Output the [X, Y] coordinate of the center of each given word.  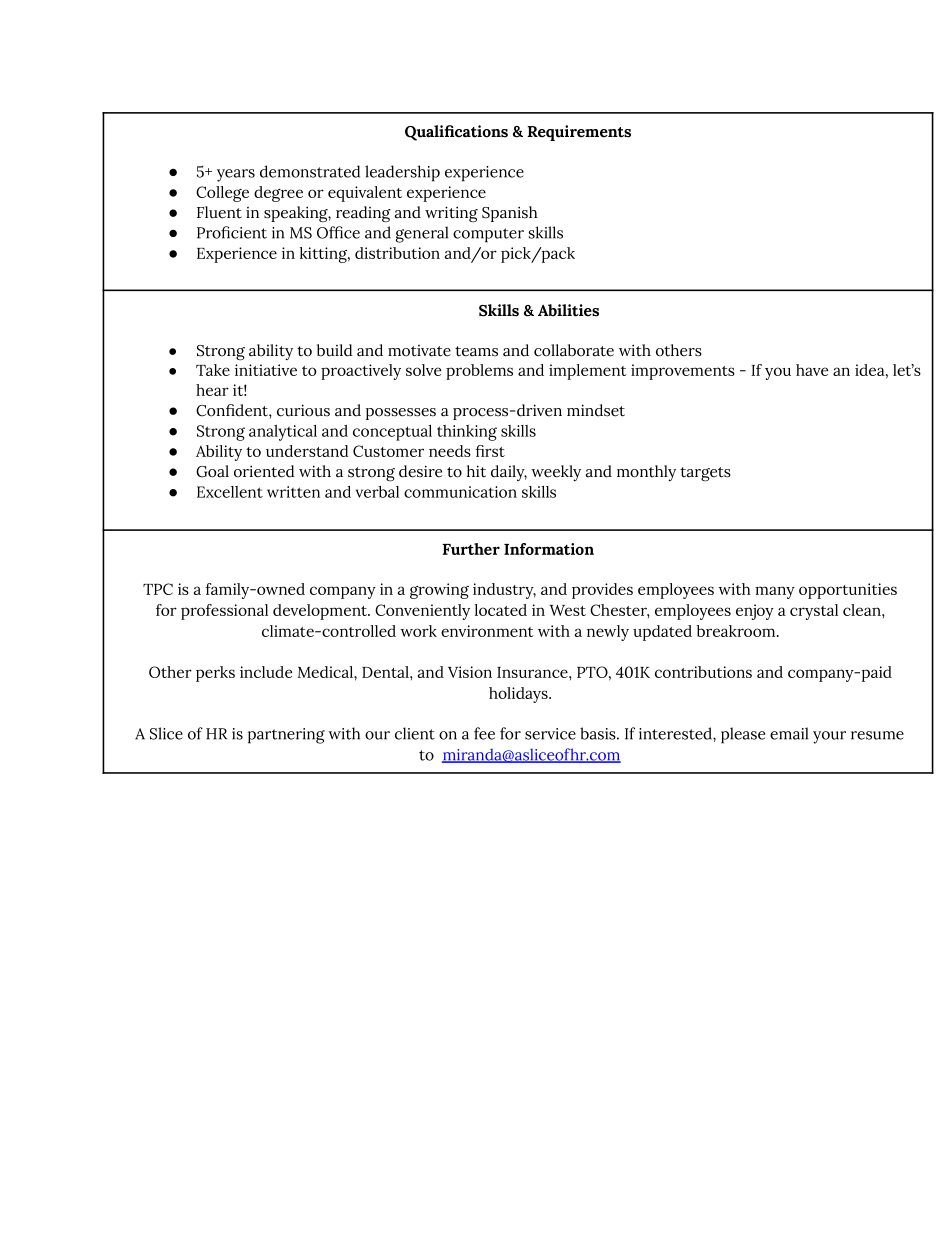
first [490, 451]
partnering [286, 736]
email [789, 733]
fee [484, 733]
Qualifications [456, 133]
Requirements [579, 133]
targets [705, 474]
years [236, 175]
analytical [283, 433]
